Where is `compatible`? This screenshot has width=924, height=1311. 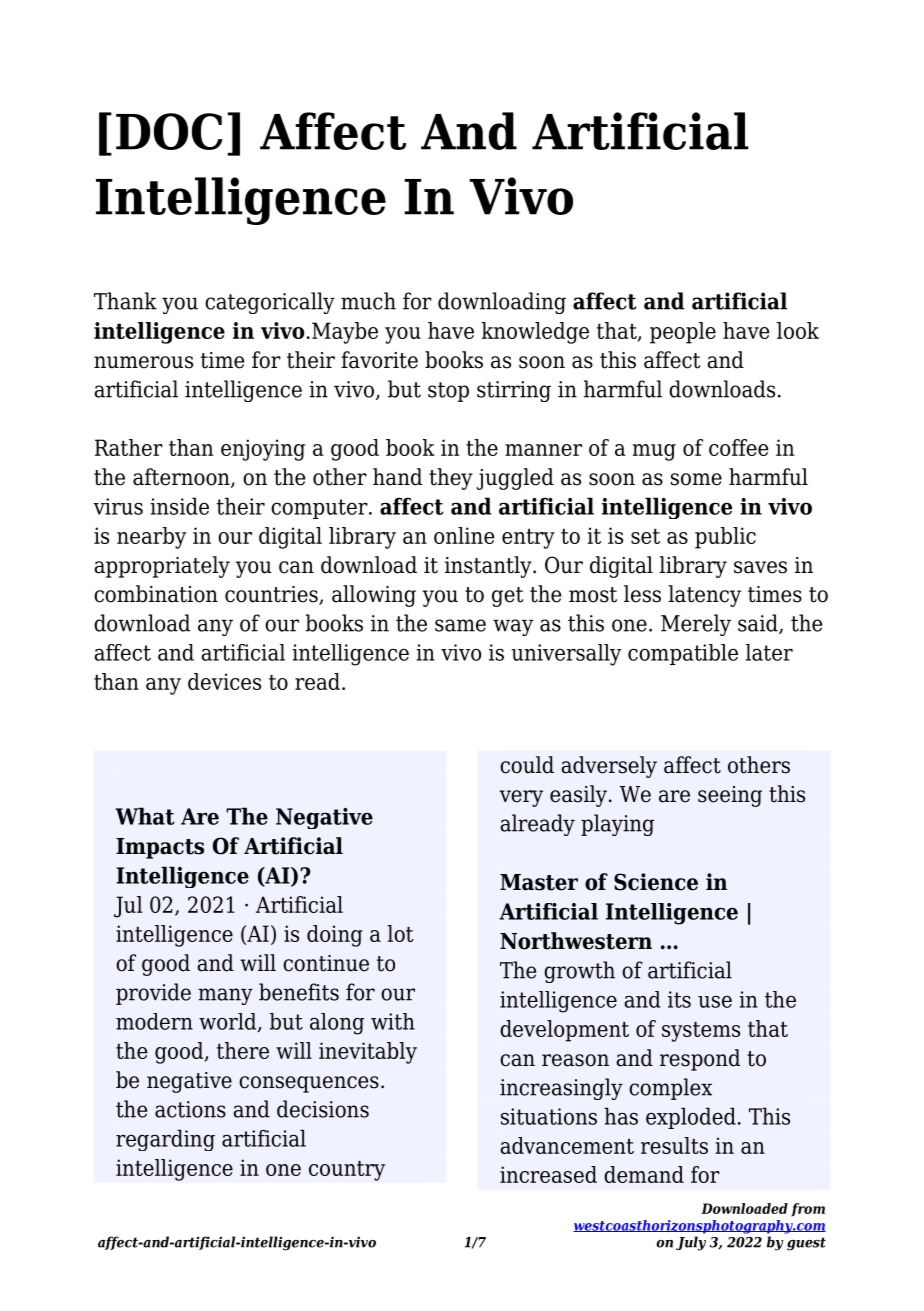
compatible is located at coordinates (683, 654).
